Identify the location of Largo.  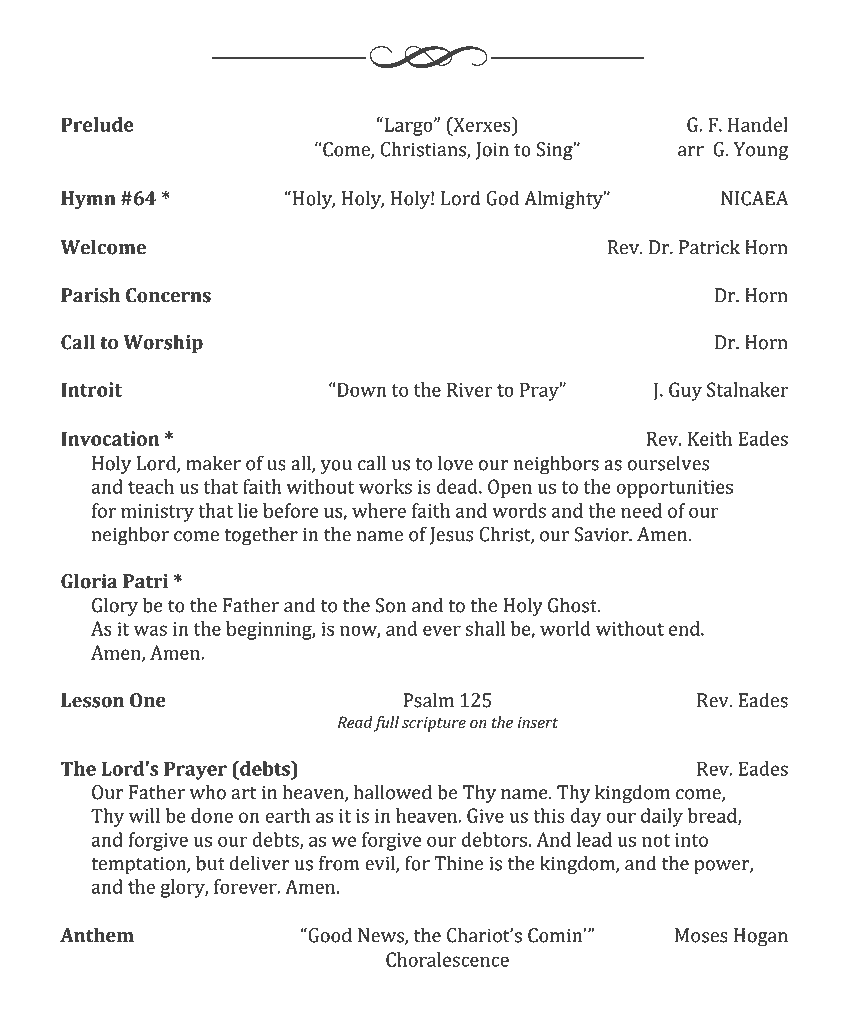
(408, 126).
